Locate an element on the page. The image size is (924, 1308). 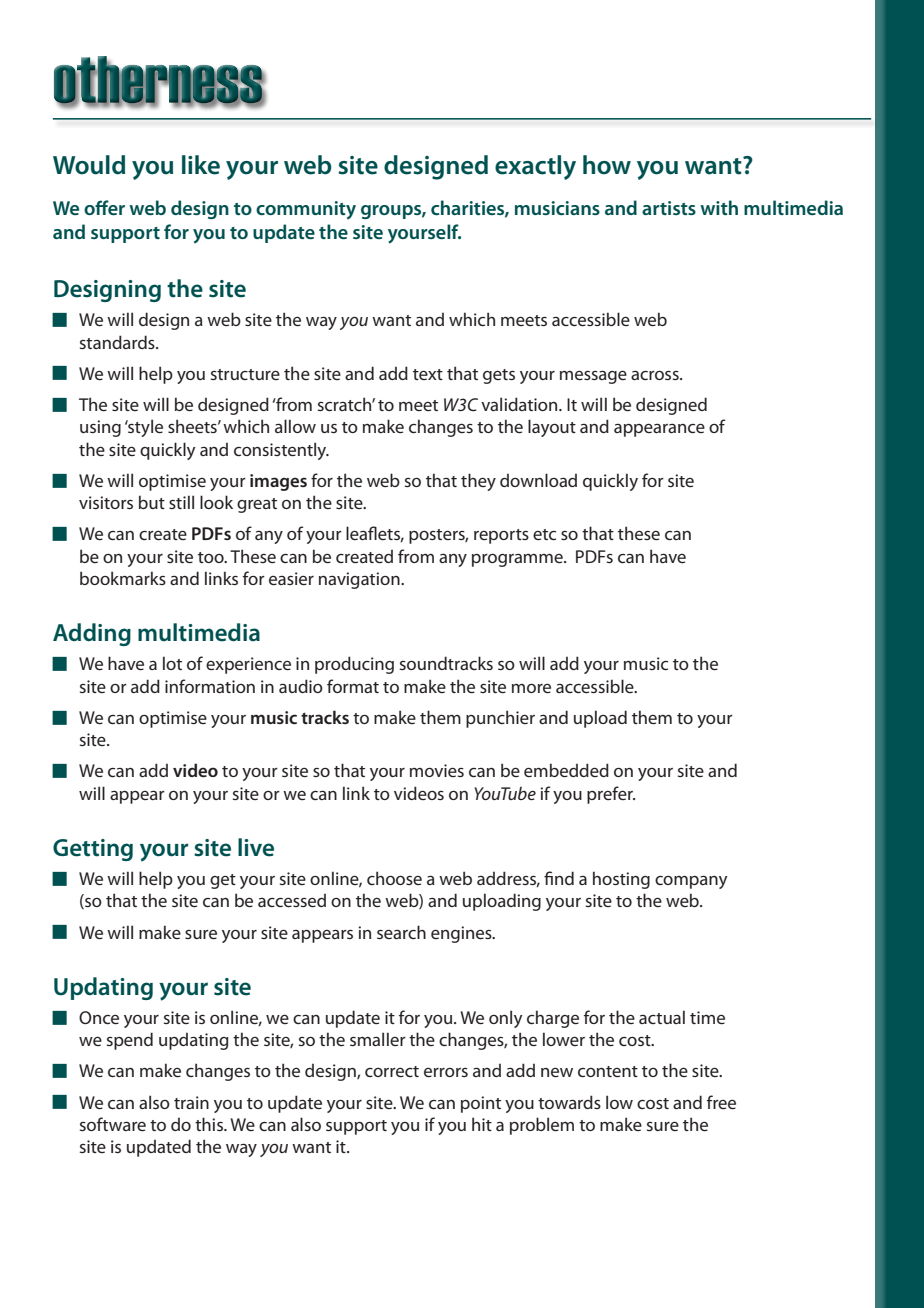
but is located at coordinates (152, 502).
